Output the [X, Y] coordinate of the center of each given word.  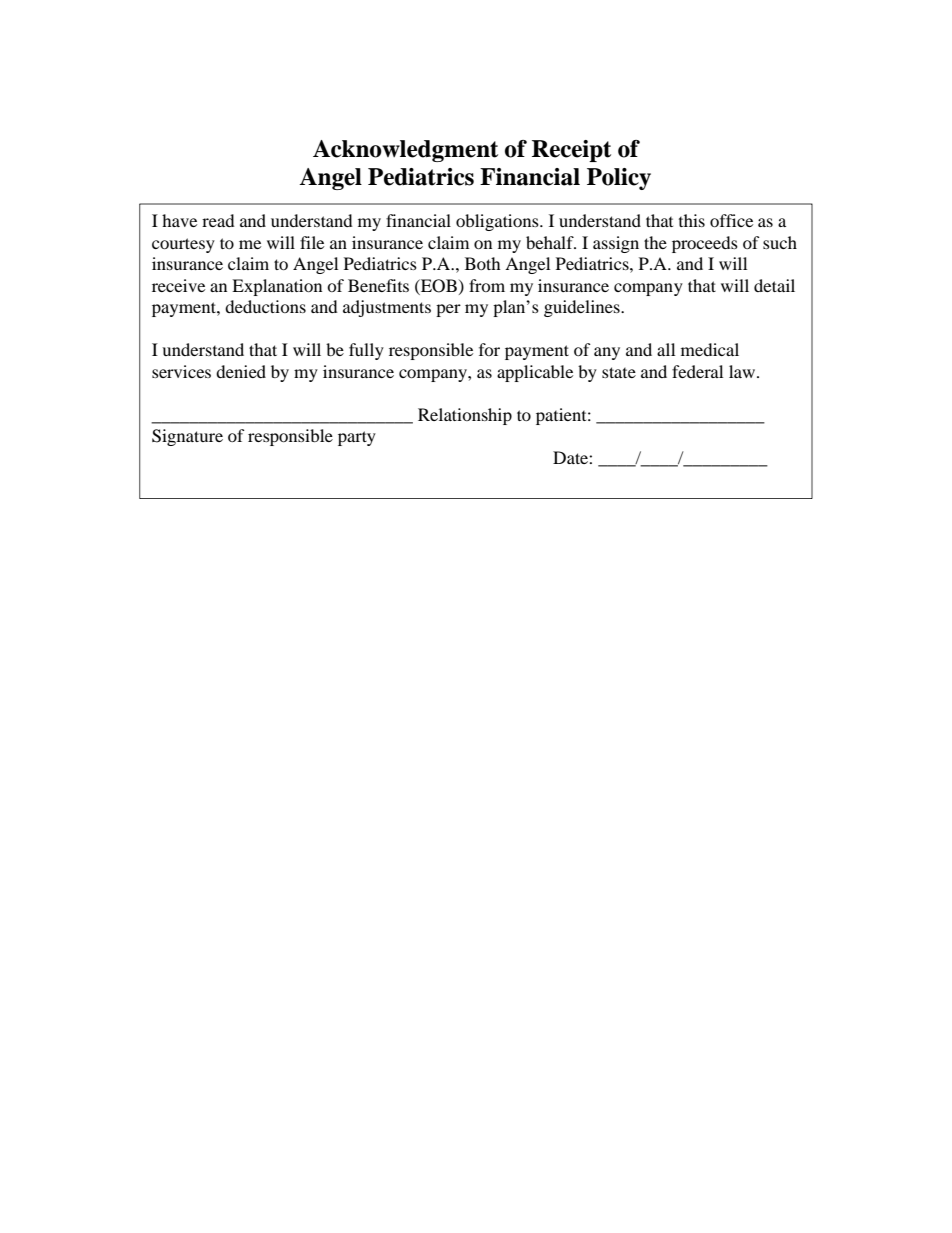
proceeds [705, 244]
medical [710, 349]
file [312, 242]
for [489, 349]
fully [366, 351]
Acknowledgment [405, 151]
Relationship [465, 416]
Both [483, 263]
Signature [187, 437]
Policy [619, 179]
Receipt [571, 151]
